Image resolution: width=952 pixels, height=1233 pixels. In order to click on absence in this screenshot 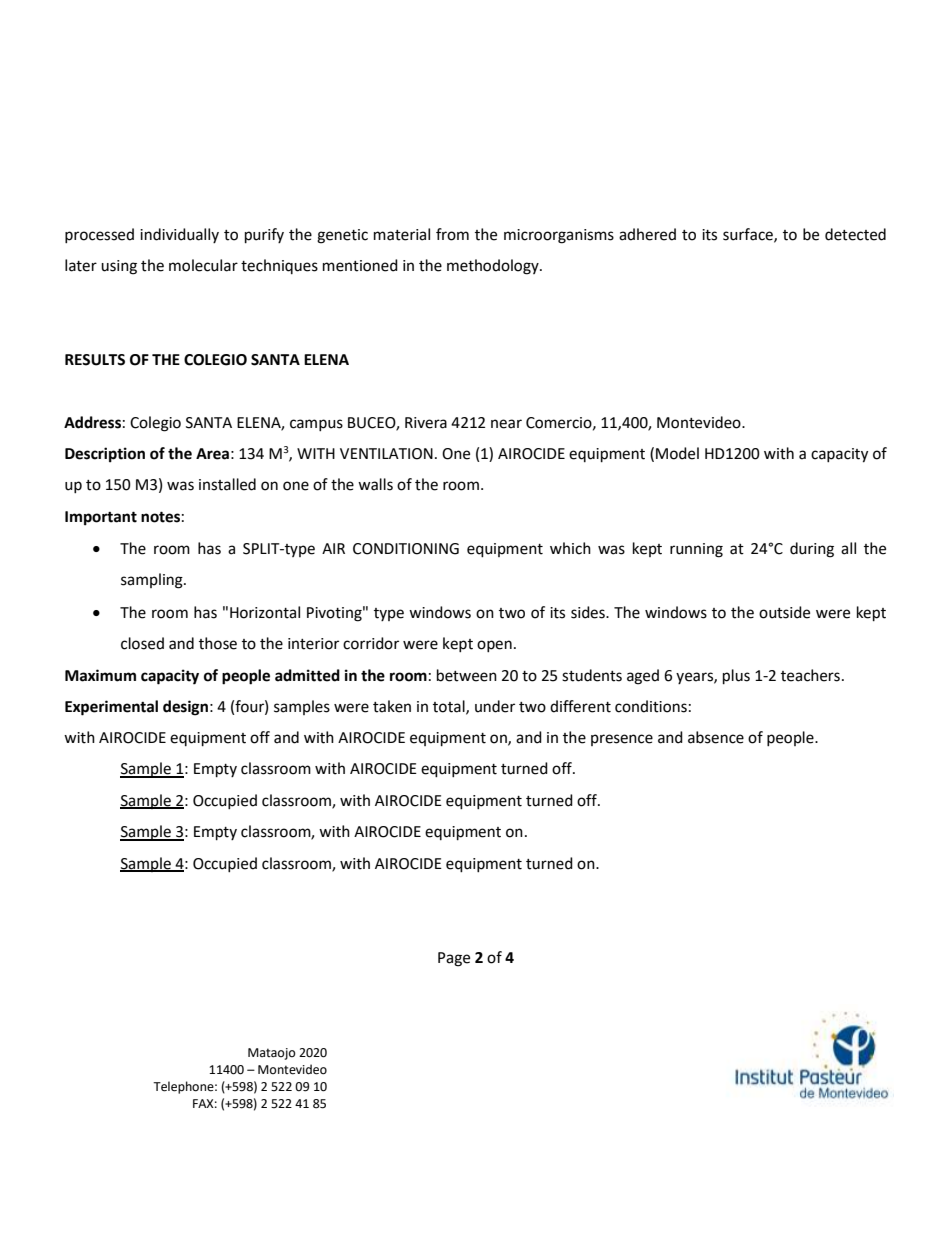, I will do `click(716, 737)`.
